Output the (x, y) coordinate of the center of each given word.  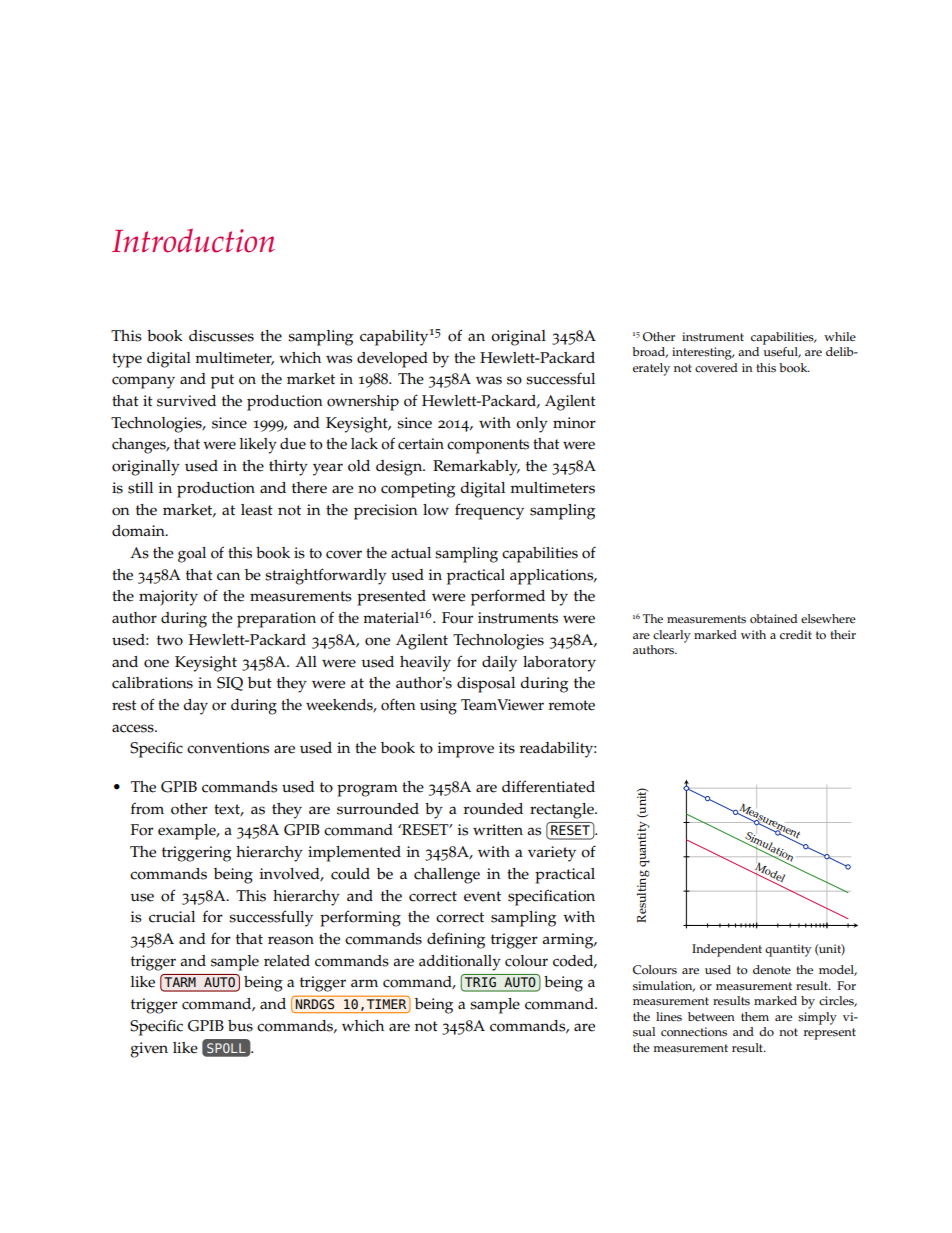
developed (392, 360)
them (755, 1016)
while (840, 336)
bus (240, 1026)
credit (796, 635)
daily (499, 664)
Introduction (193, 240)
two (170, 640)
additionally (460, 963)
